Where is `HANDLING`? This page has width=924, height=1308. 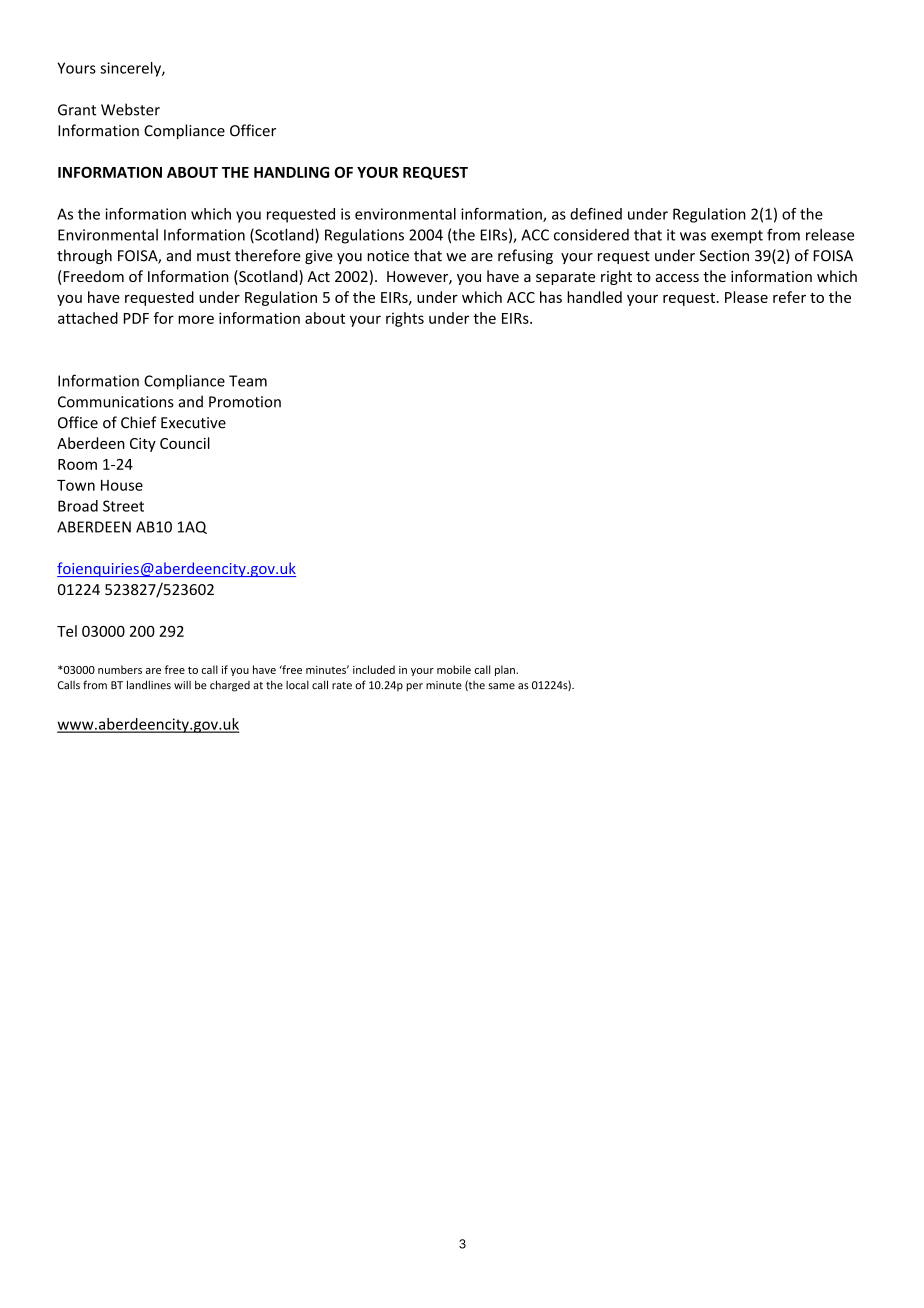 HANDLING is located at coordinates (291, 172).
